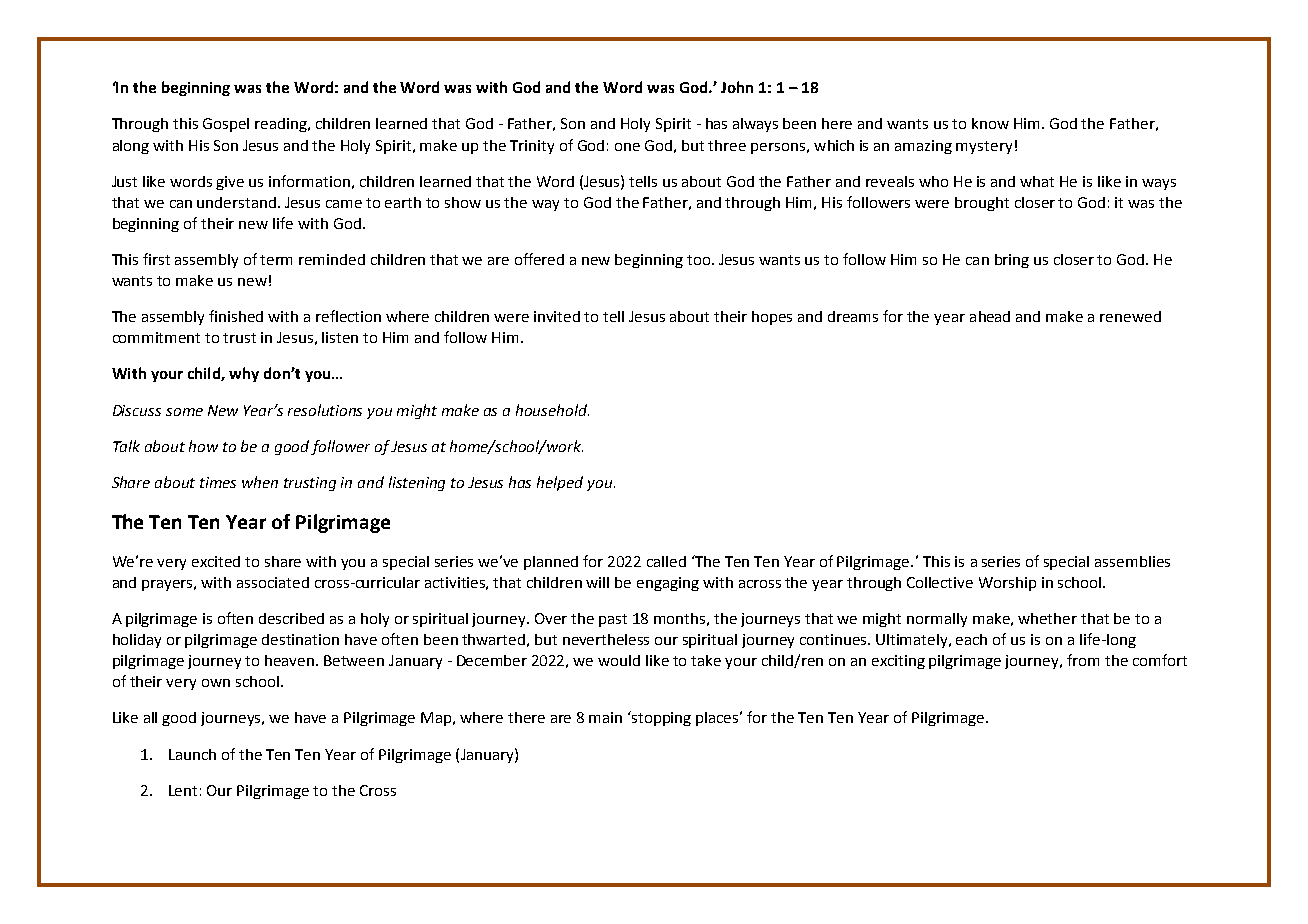  I want to click on some, so click(184, 412).
